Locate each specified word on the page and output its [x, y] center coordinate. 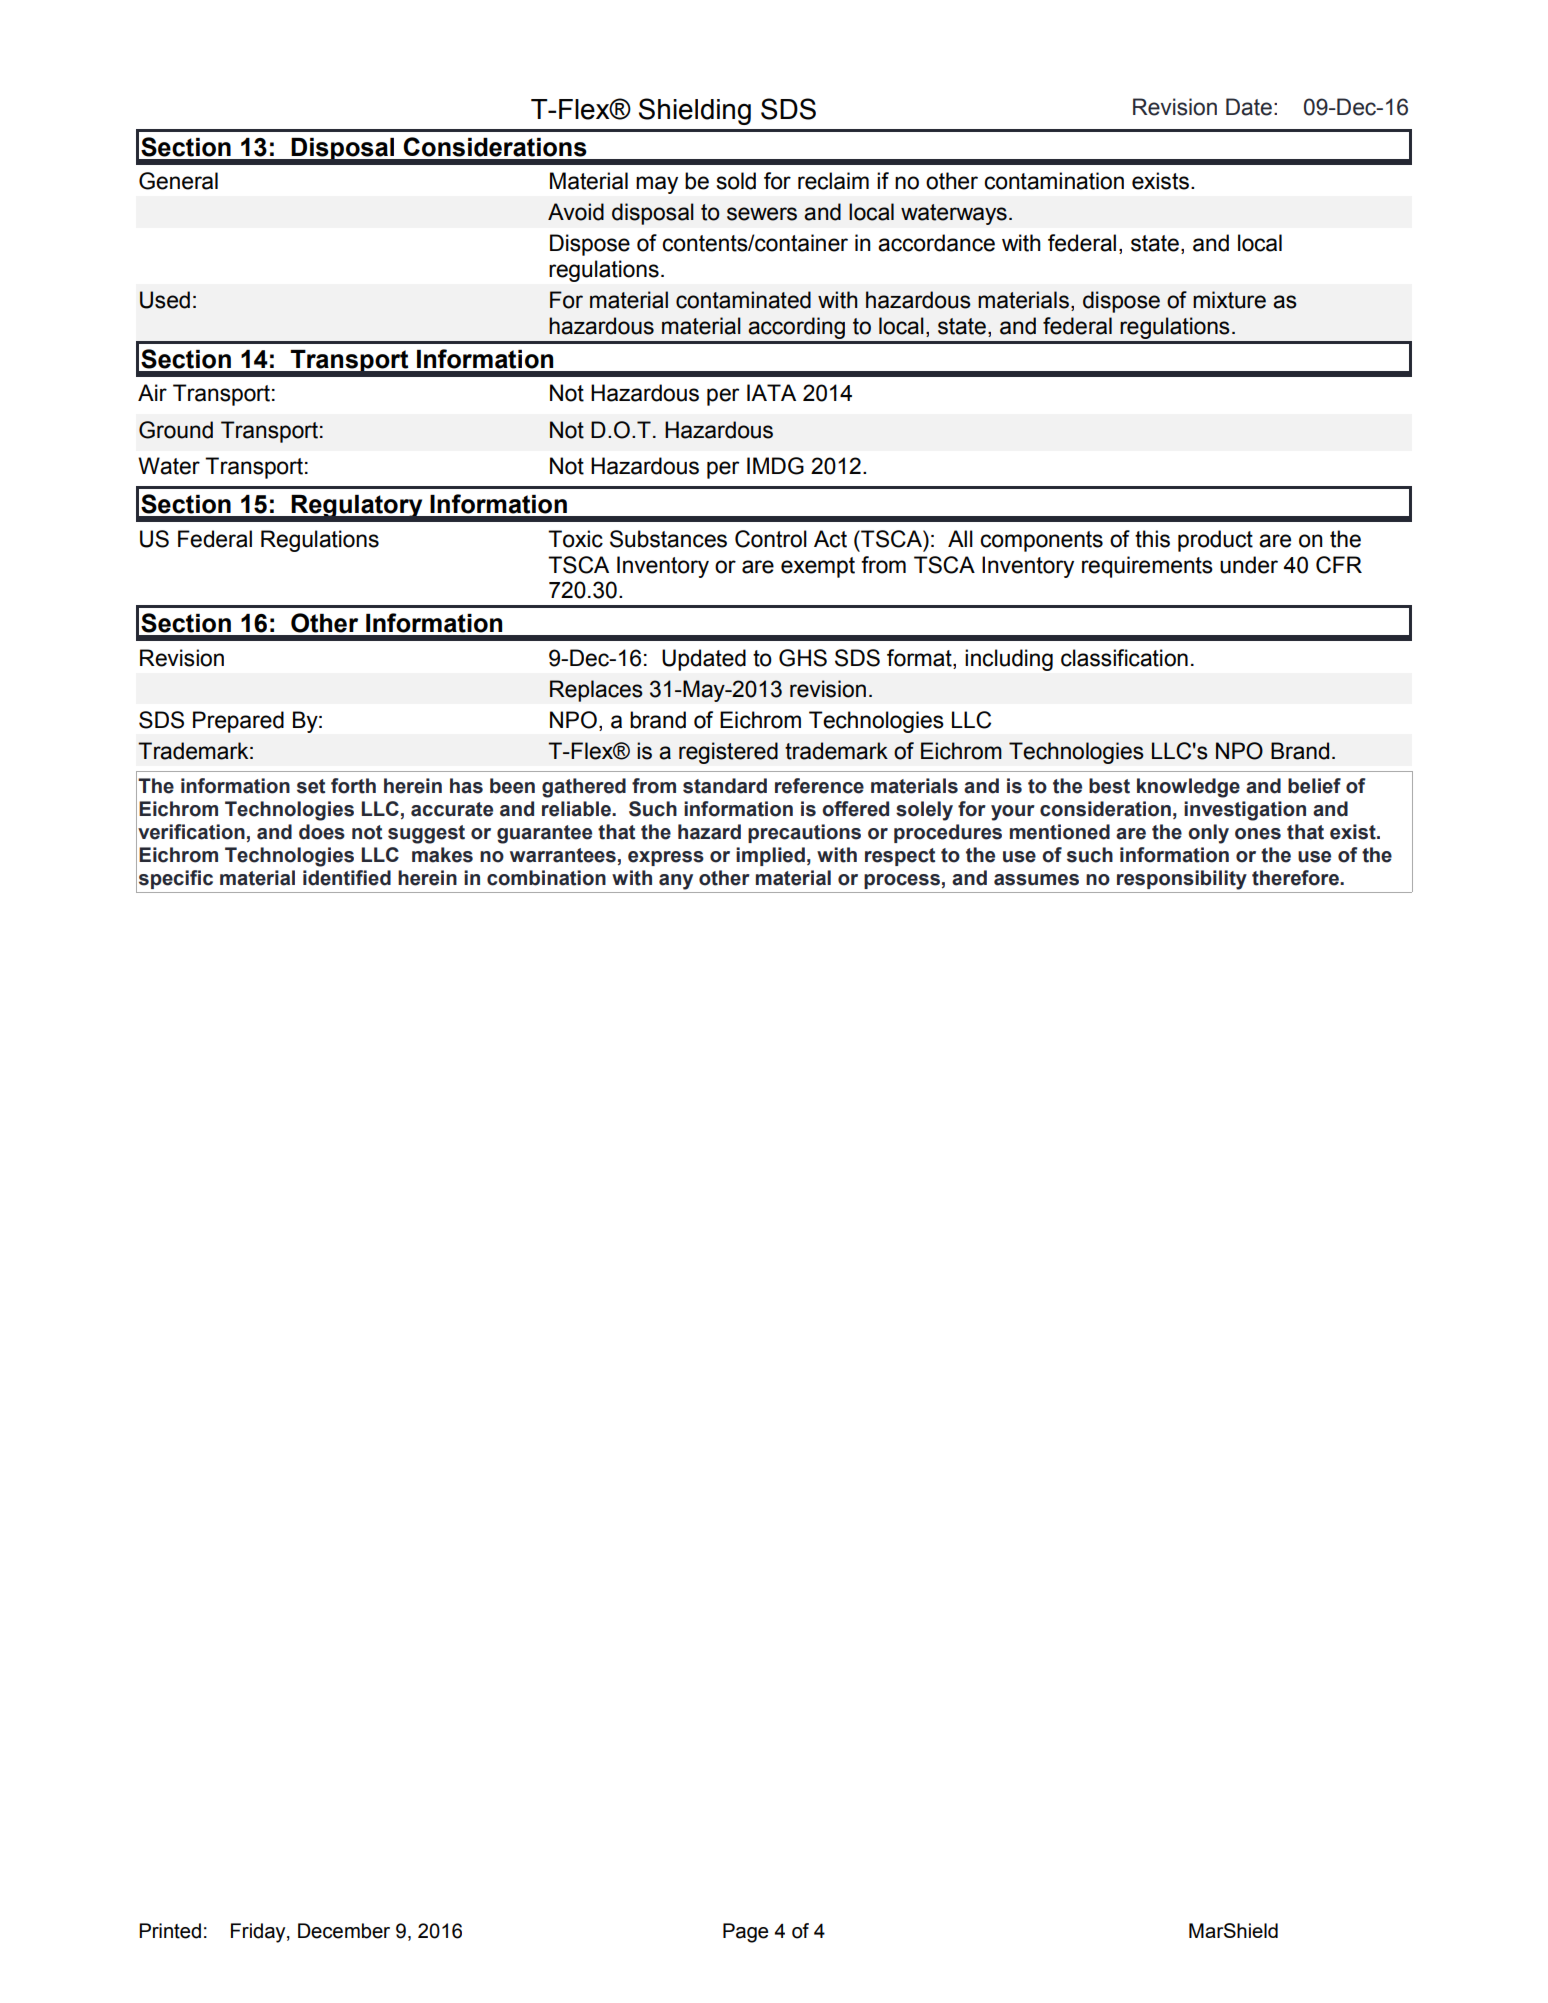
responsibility [1182, 880]
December [344, 1931]
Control [771, 539]
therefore [1296, 878]
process [902, 881]
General [178, 181]
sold [736, 181]
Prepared [238, 722]
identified [347, 878]
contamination [1054, 181]
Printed [170, 1931]
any [676, 882]
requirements [1147, 567]
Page [745, 1933]
